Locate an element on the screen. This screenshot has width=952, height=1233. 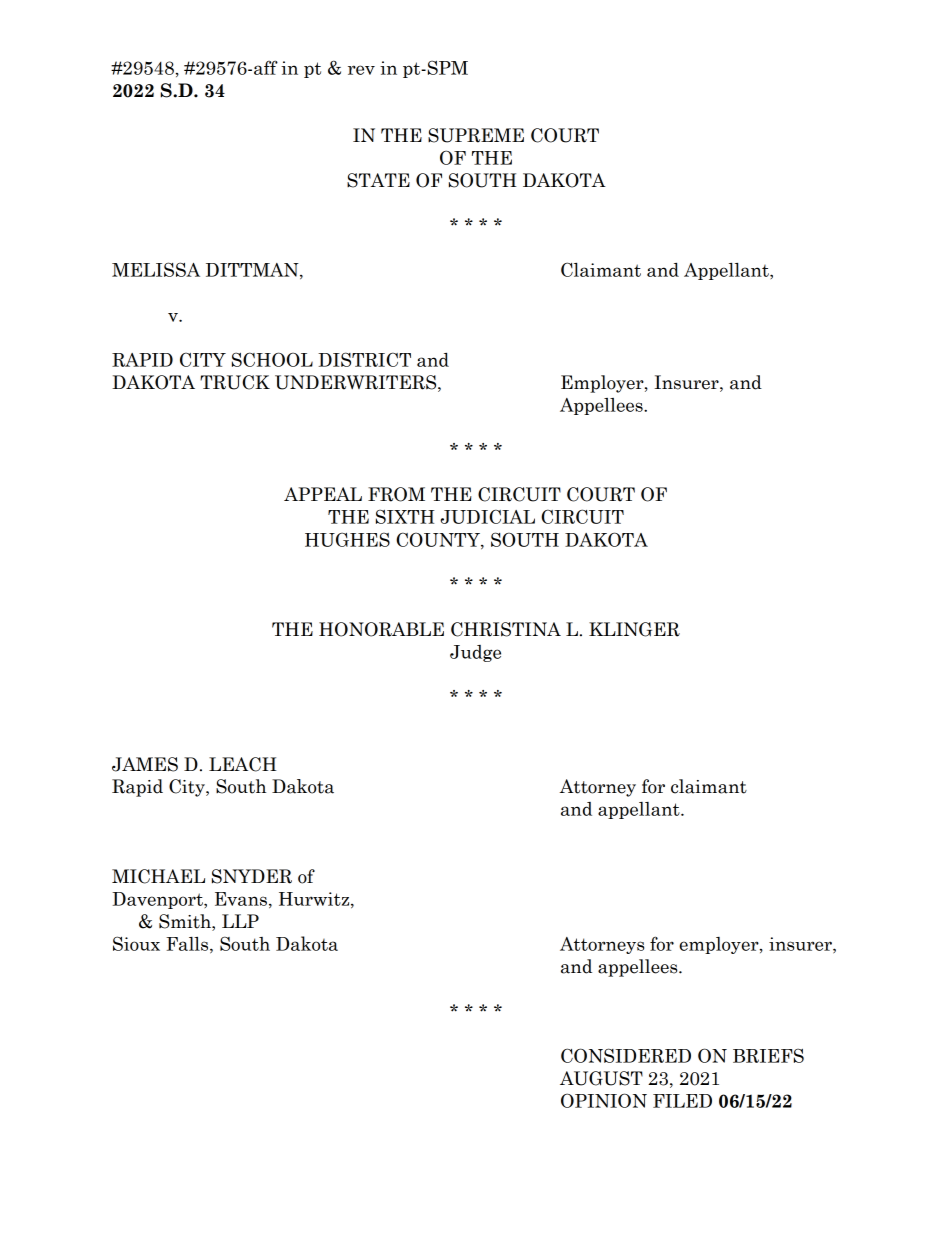
STATE is located at coordinates (378, 180).
